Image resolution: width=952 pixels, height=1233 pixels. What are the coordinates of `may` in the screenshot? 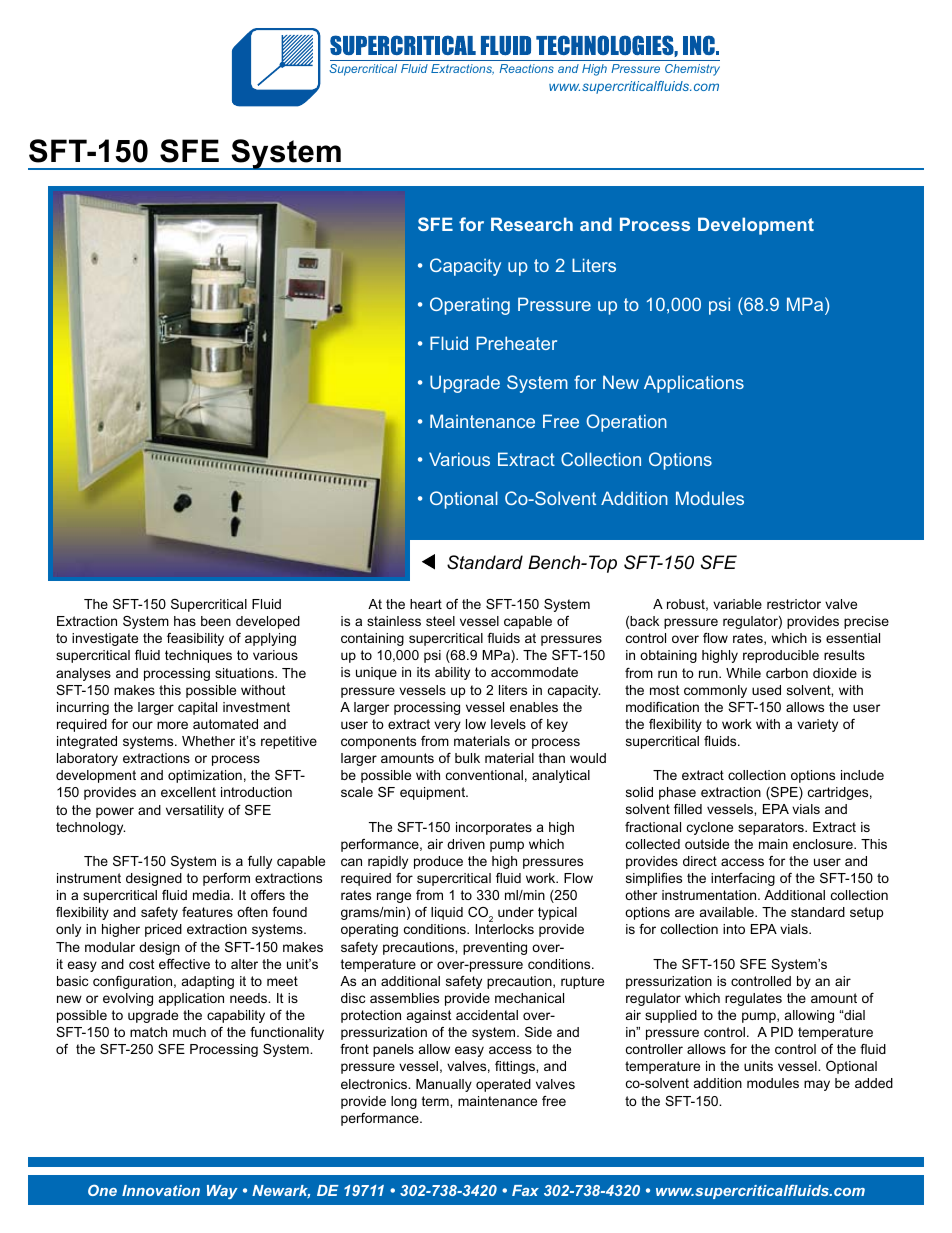 It's located at (817, 1085).
